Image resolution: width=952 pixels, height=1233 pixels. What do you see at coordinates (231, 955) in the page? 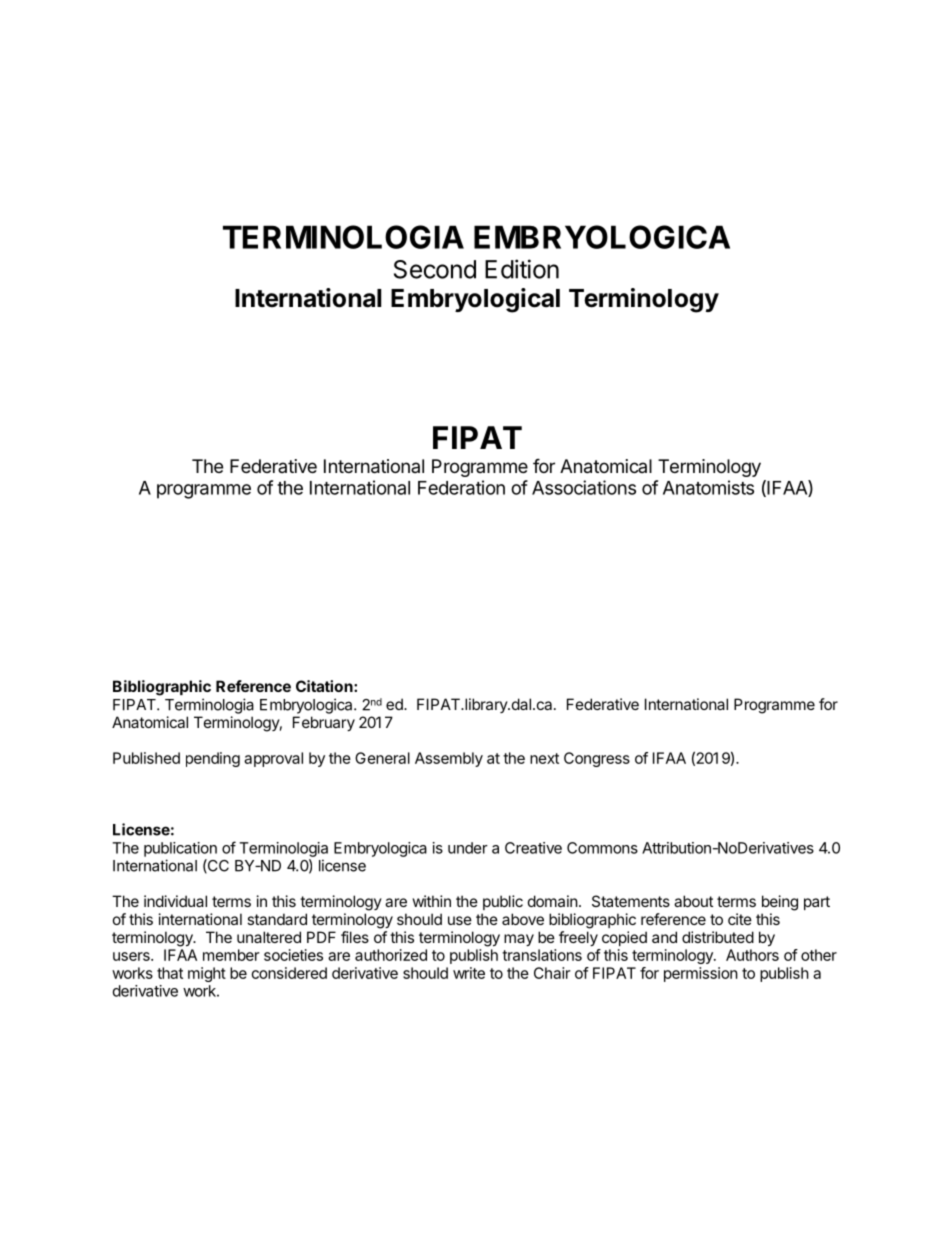
I see `member` at bounding box center [231, 955].
